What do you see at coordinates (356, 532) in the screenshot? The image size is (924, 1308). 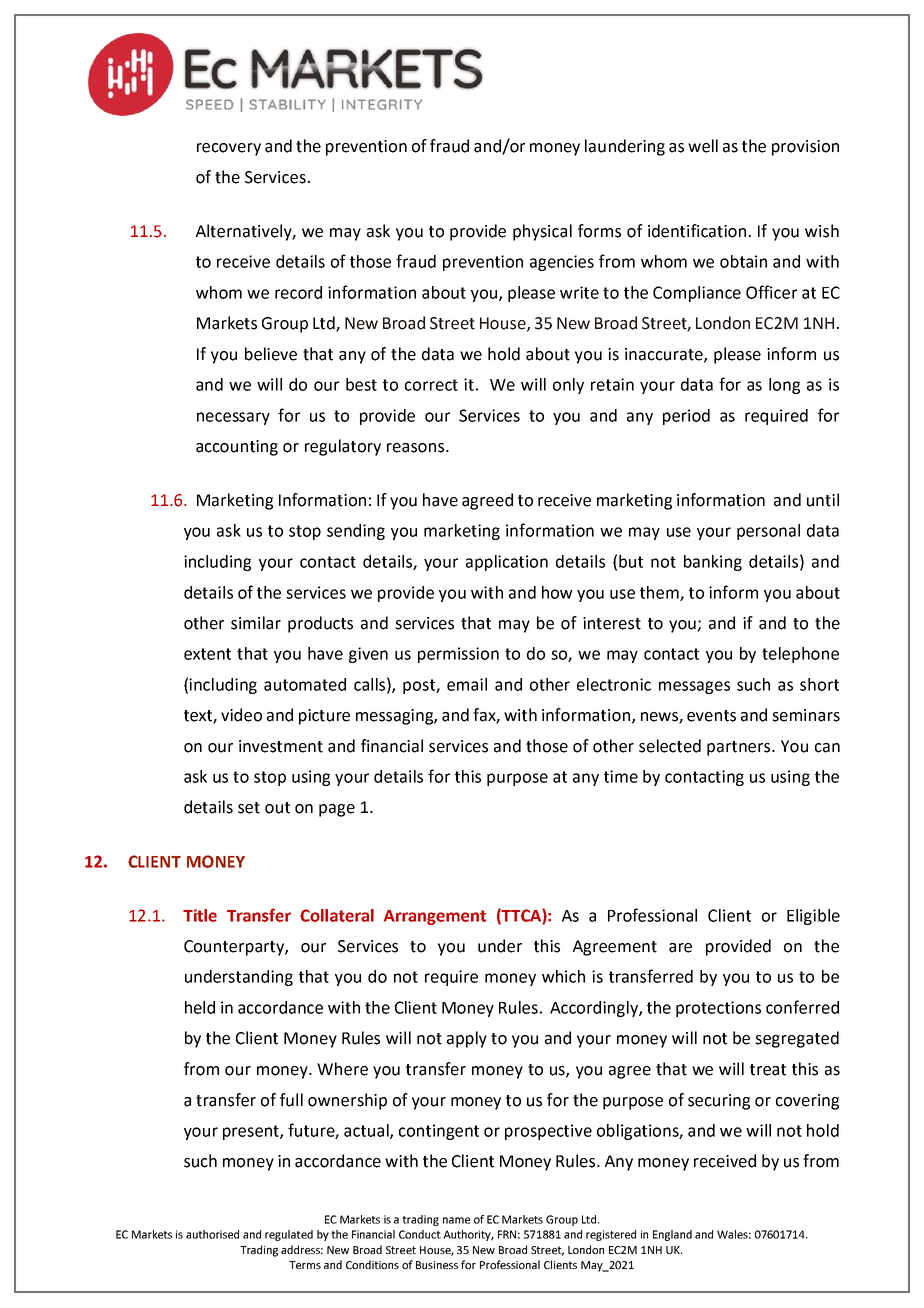 I see `sending` at bounding box center [356, 532].
